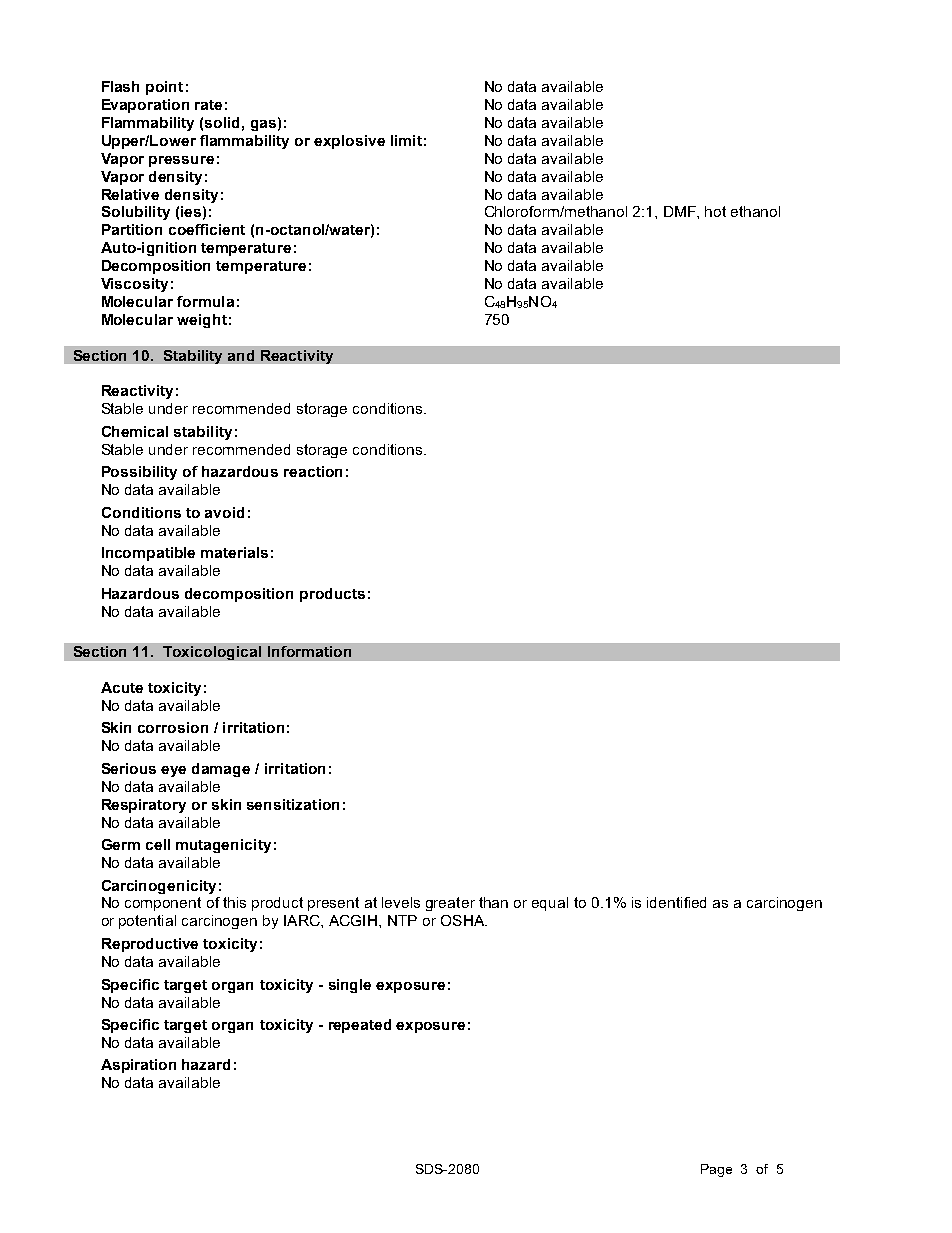 Image resolution: width=952 pixels, height=1233 pixels. Describe the element at coordinates (681, 211) in the document. I see `DMF` at that location.
